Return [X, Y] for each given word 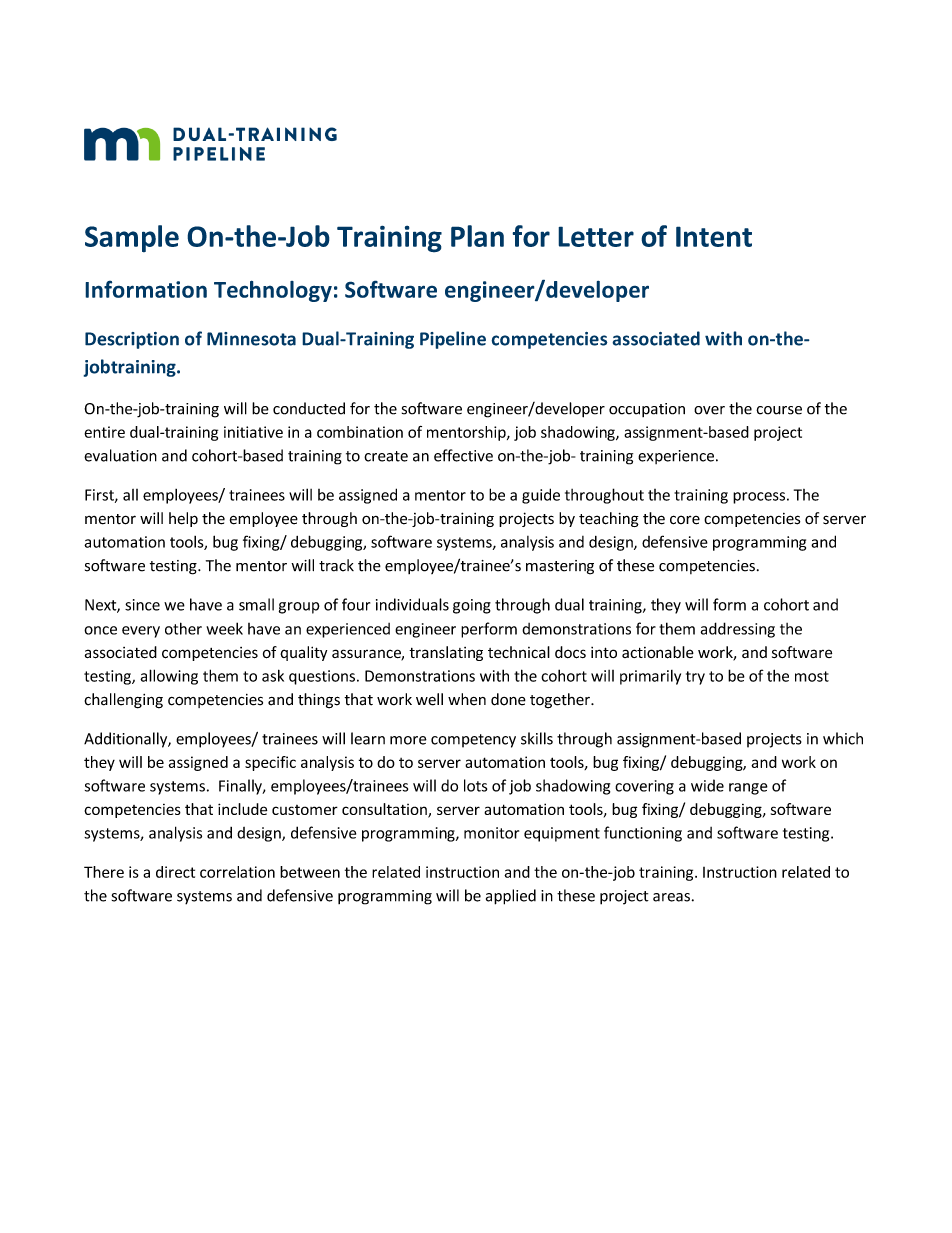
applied [511, 897]
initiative [253, 432]
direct [175, 872]
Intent [714, 236]
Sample [132, 239]
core [685, 520]
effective [463, 455]
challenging [123, 701]
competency [473, 741]
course [779, 410]
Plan [477, 236]
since [142, 605]
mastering [560, 567]
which [843, 738]
